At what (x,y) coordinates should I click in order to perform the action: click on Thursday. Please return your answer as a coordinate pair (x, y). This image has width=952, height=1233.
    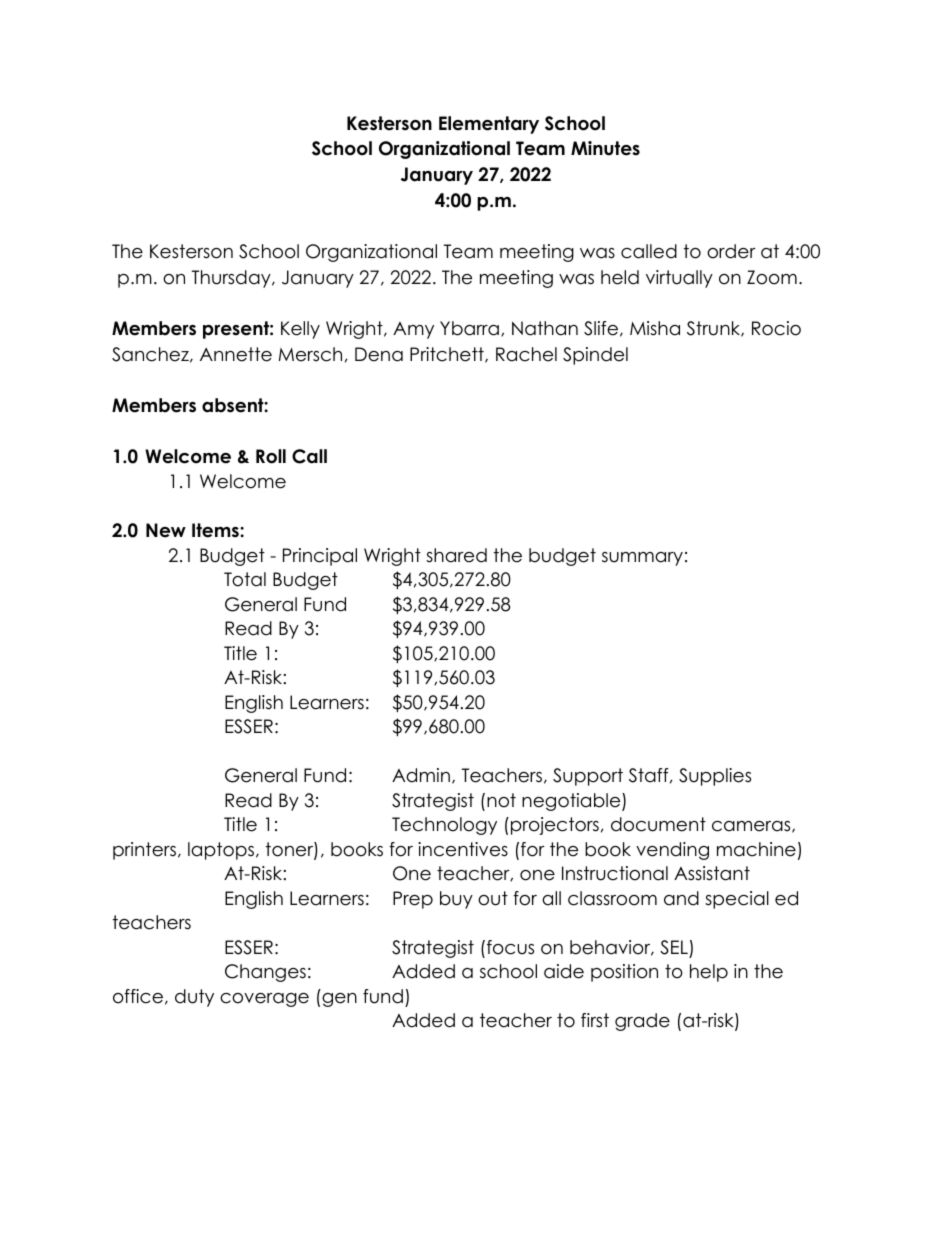
    Looking at the image, I should click on (232, 279).
